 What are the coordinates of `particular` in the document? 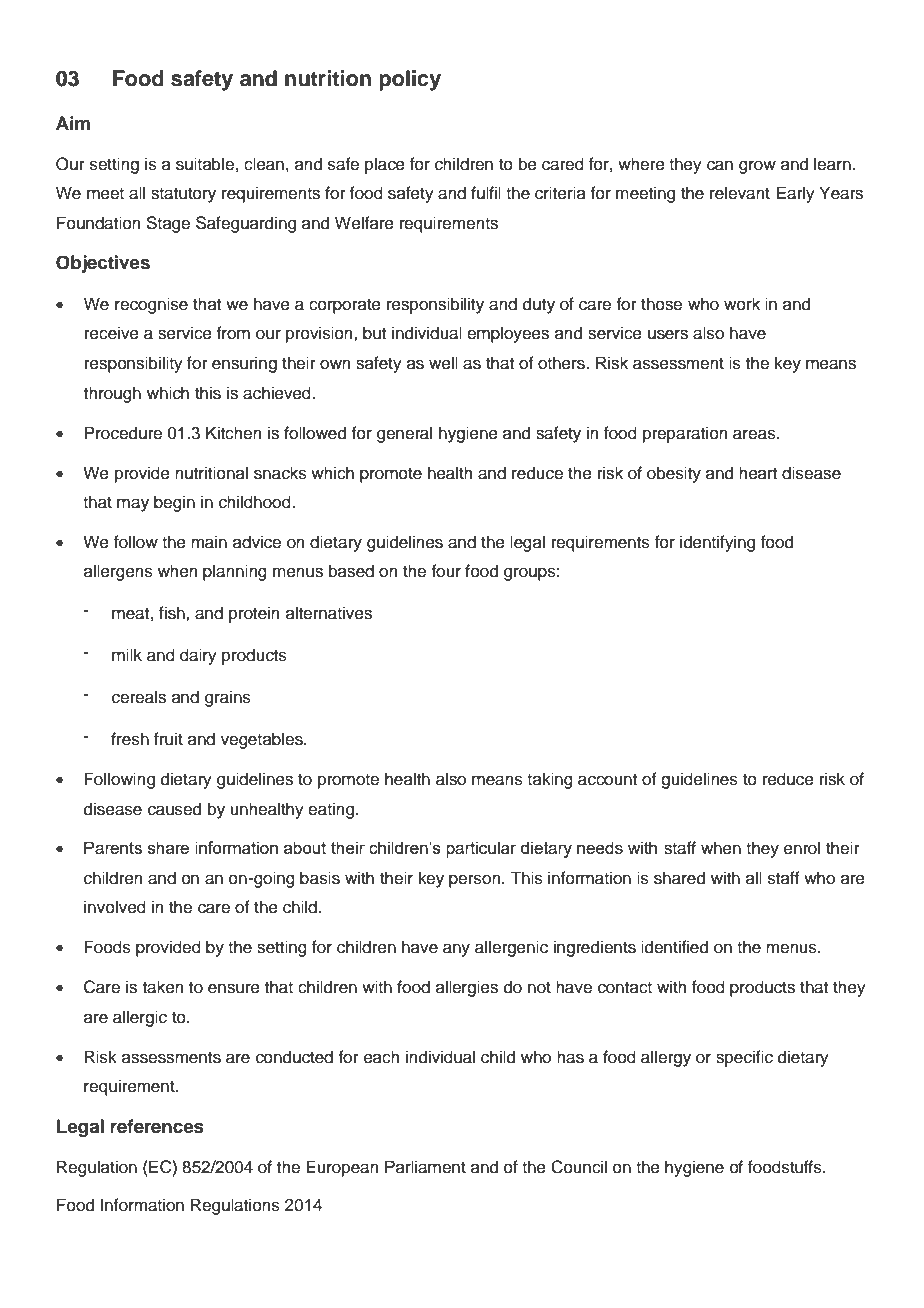 It's located at (481, 849).
